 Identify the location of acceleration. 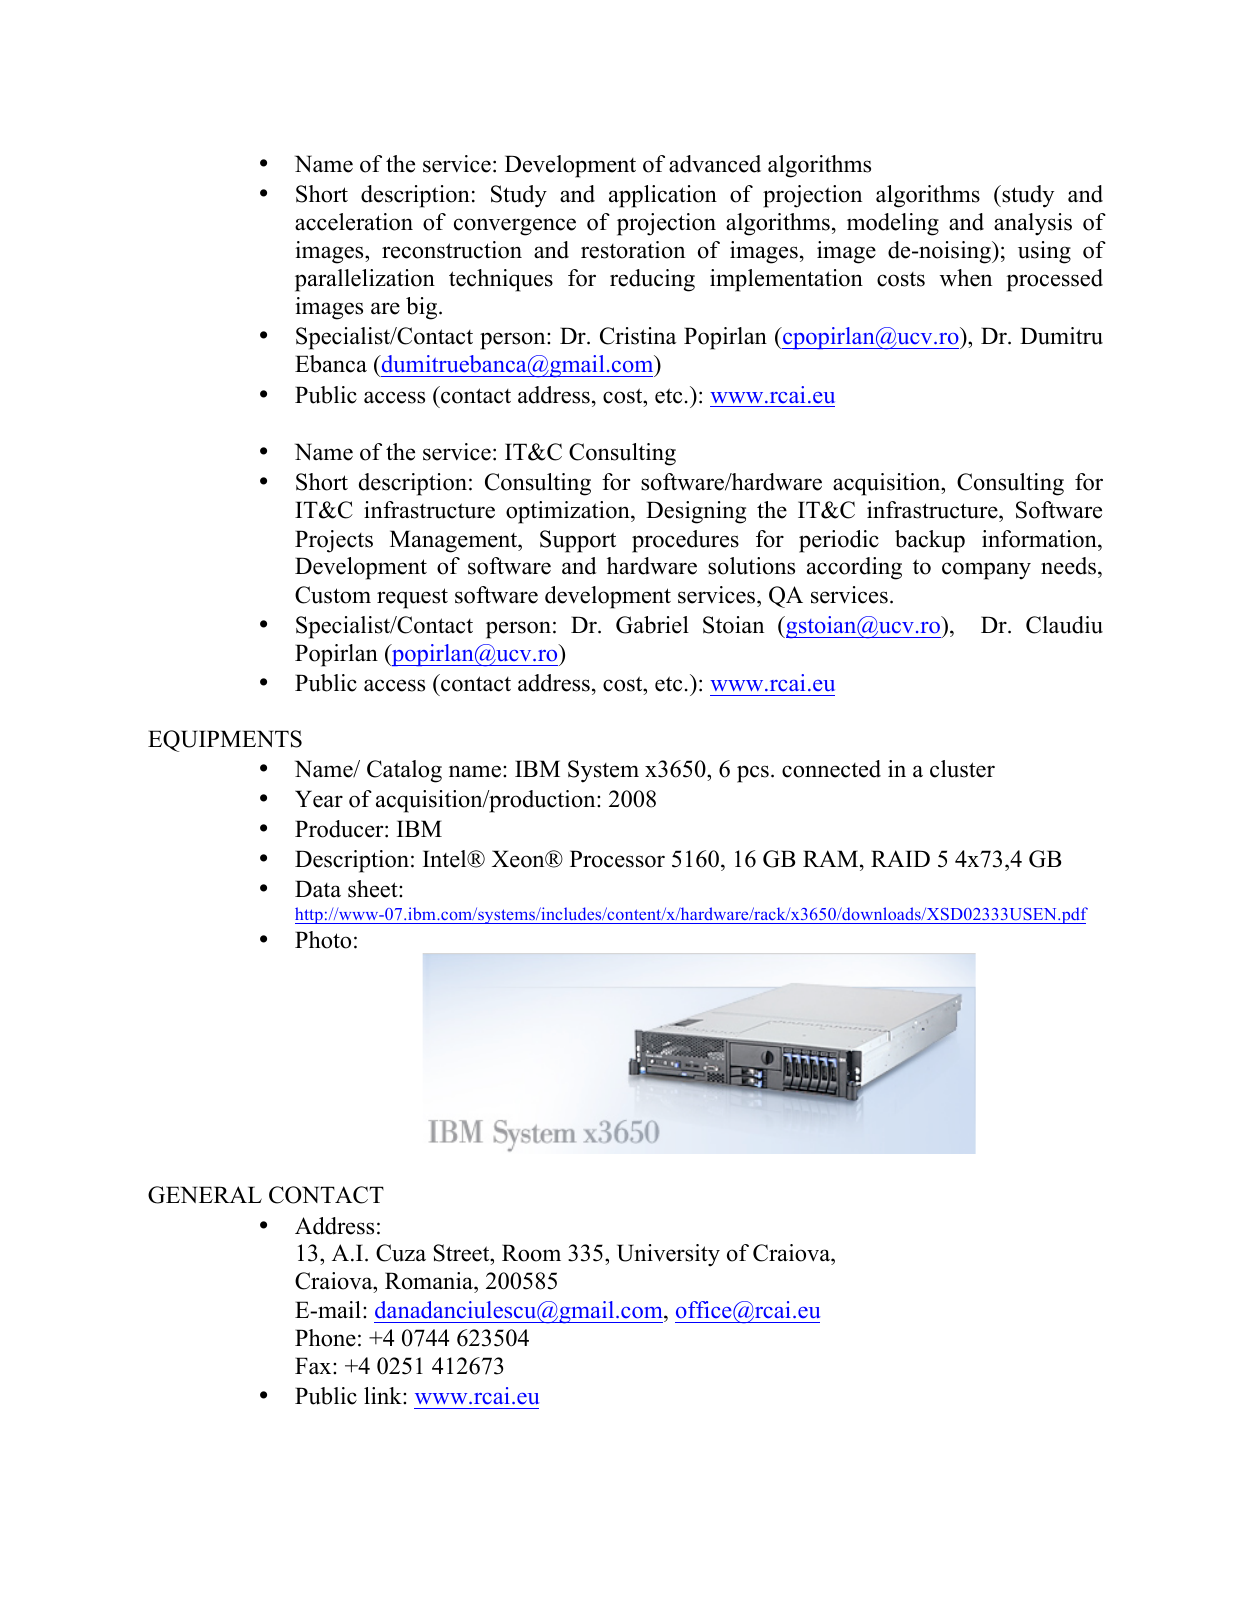
(354, 222).
